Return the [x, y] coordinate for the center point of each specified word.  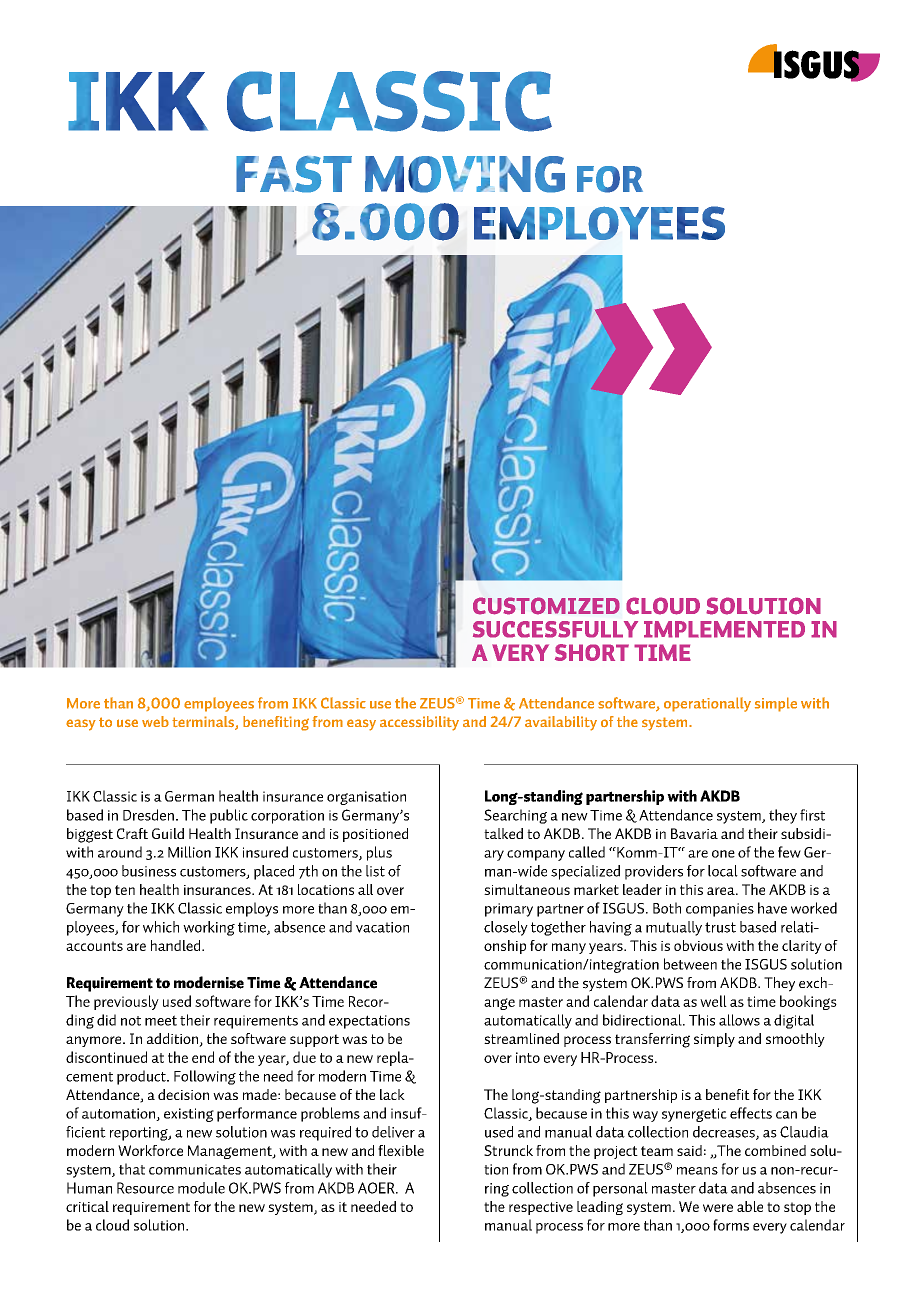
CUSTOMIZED [546, 606]
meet [161, 1020]
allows [739, 1020]
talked [503, 833]
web [155, 721]
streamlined [521, 1038]
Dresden [148, 815]
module [201, 1188]
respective [541, 1208]
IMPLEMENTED [724, 629]
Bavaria [694, 833]
